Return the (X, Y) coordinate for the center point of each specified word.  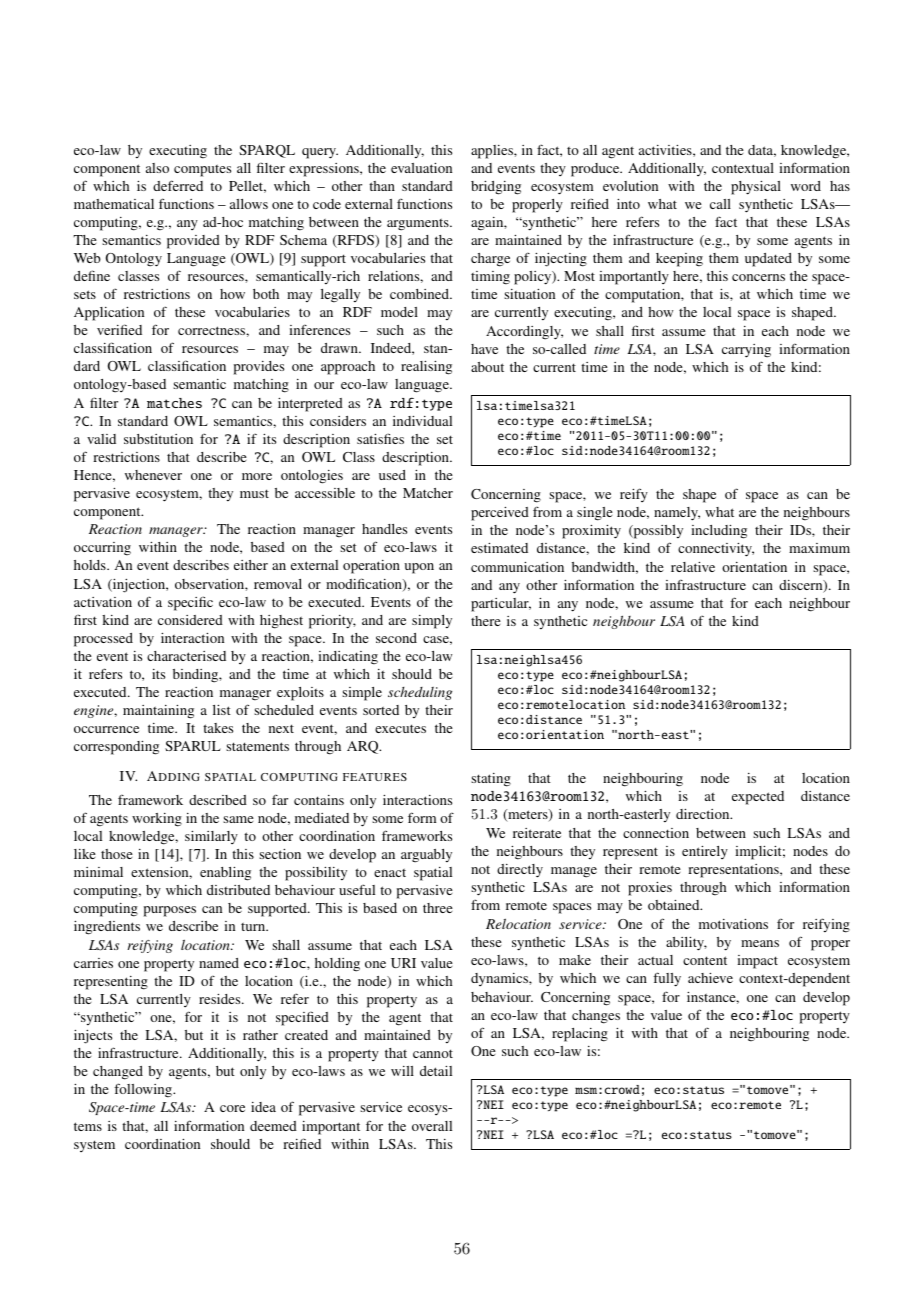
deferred (178, 185)
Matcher (428, 493)
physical (756, 188)
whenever (153, 475)
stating (491, 780)
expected (758, 798)
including (719, 532)
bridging (496, 188)
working (157, 820)
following (144, 1090)
